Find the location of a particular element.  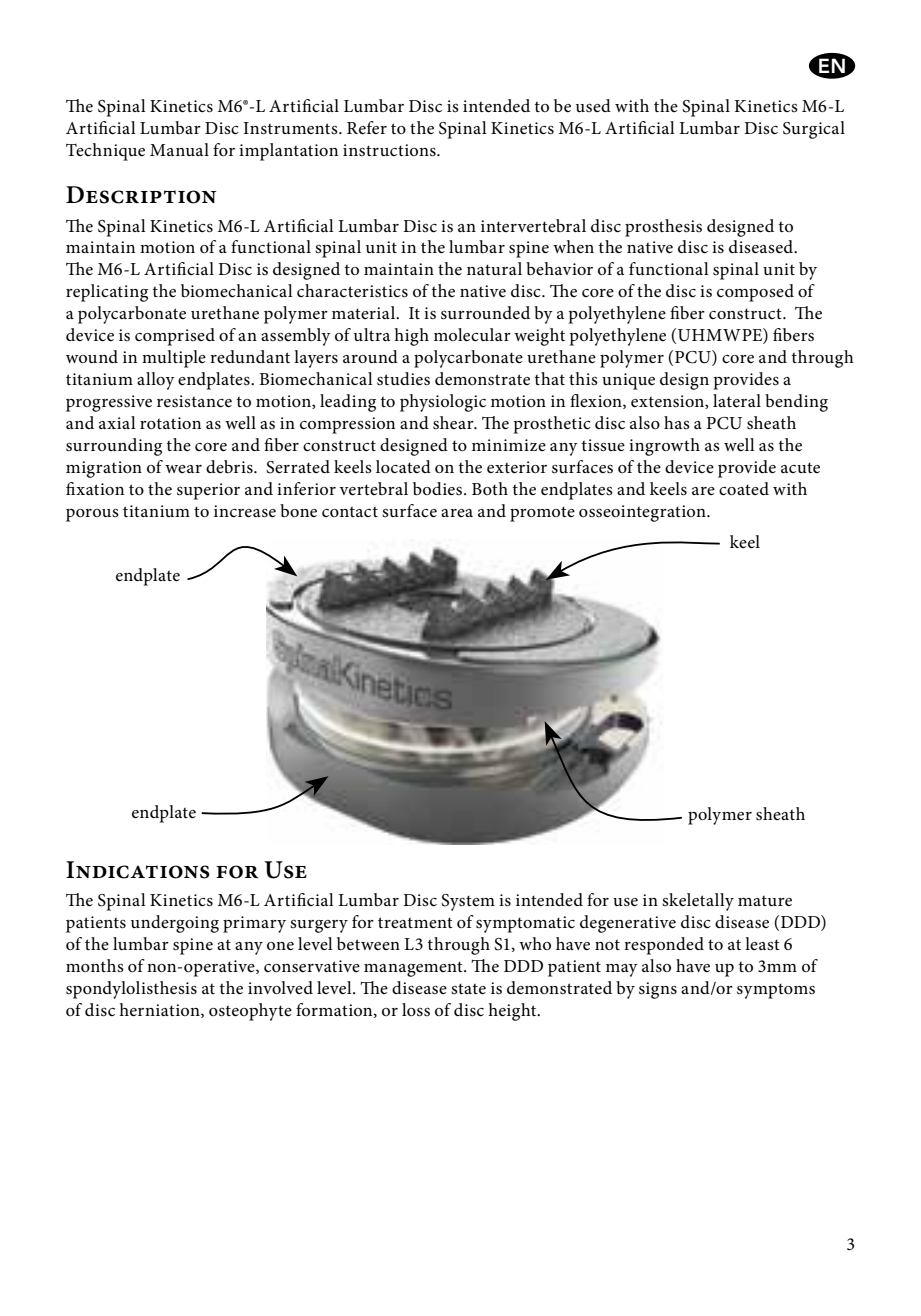

Manual is located at coordinates (179, 149).
